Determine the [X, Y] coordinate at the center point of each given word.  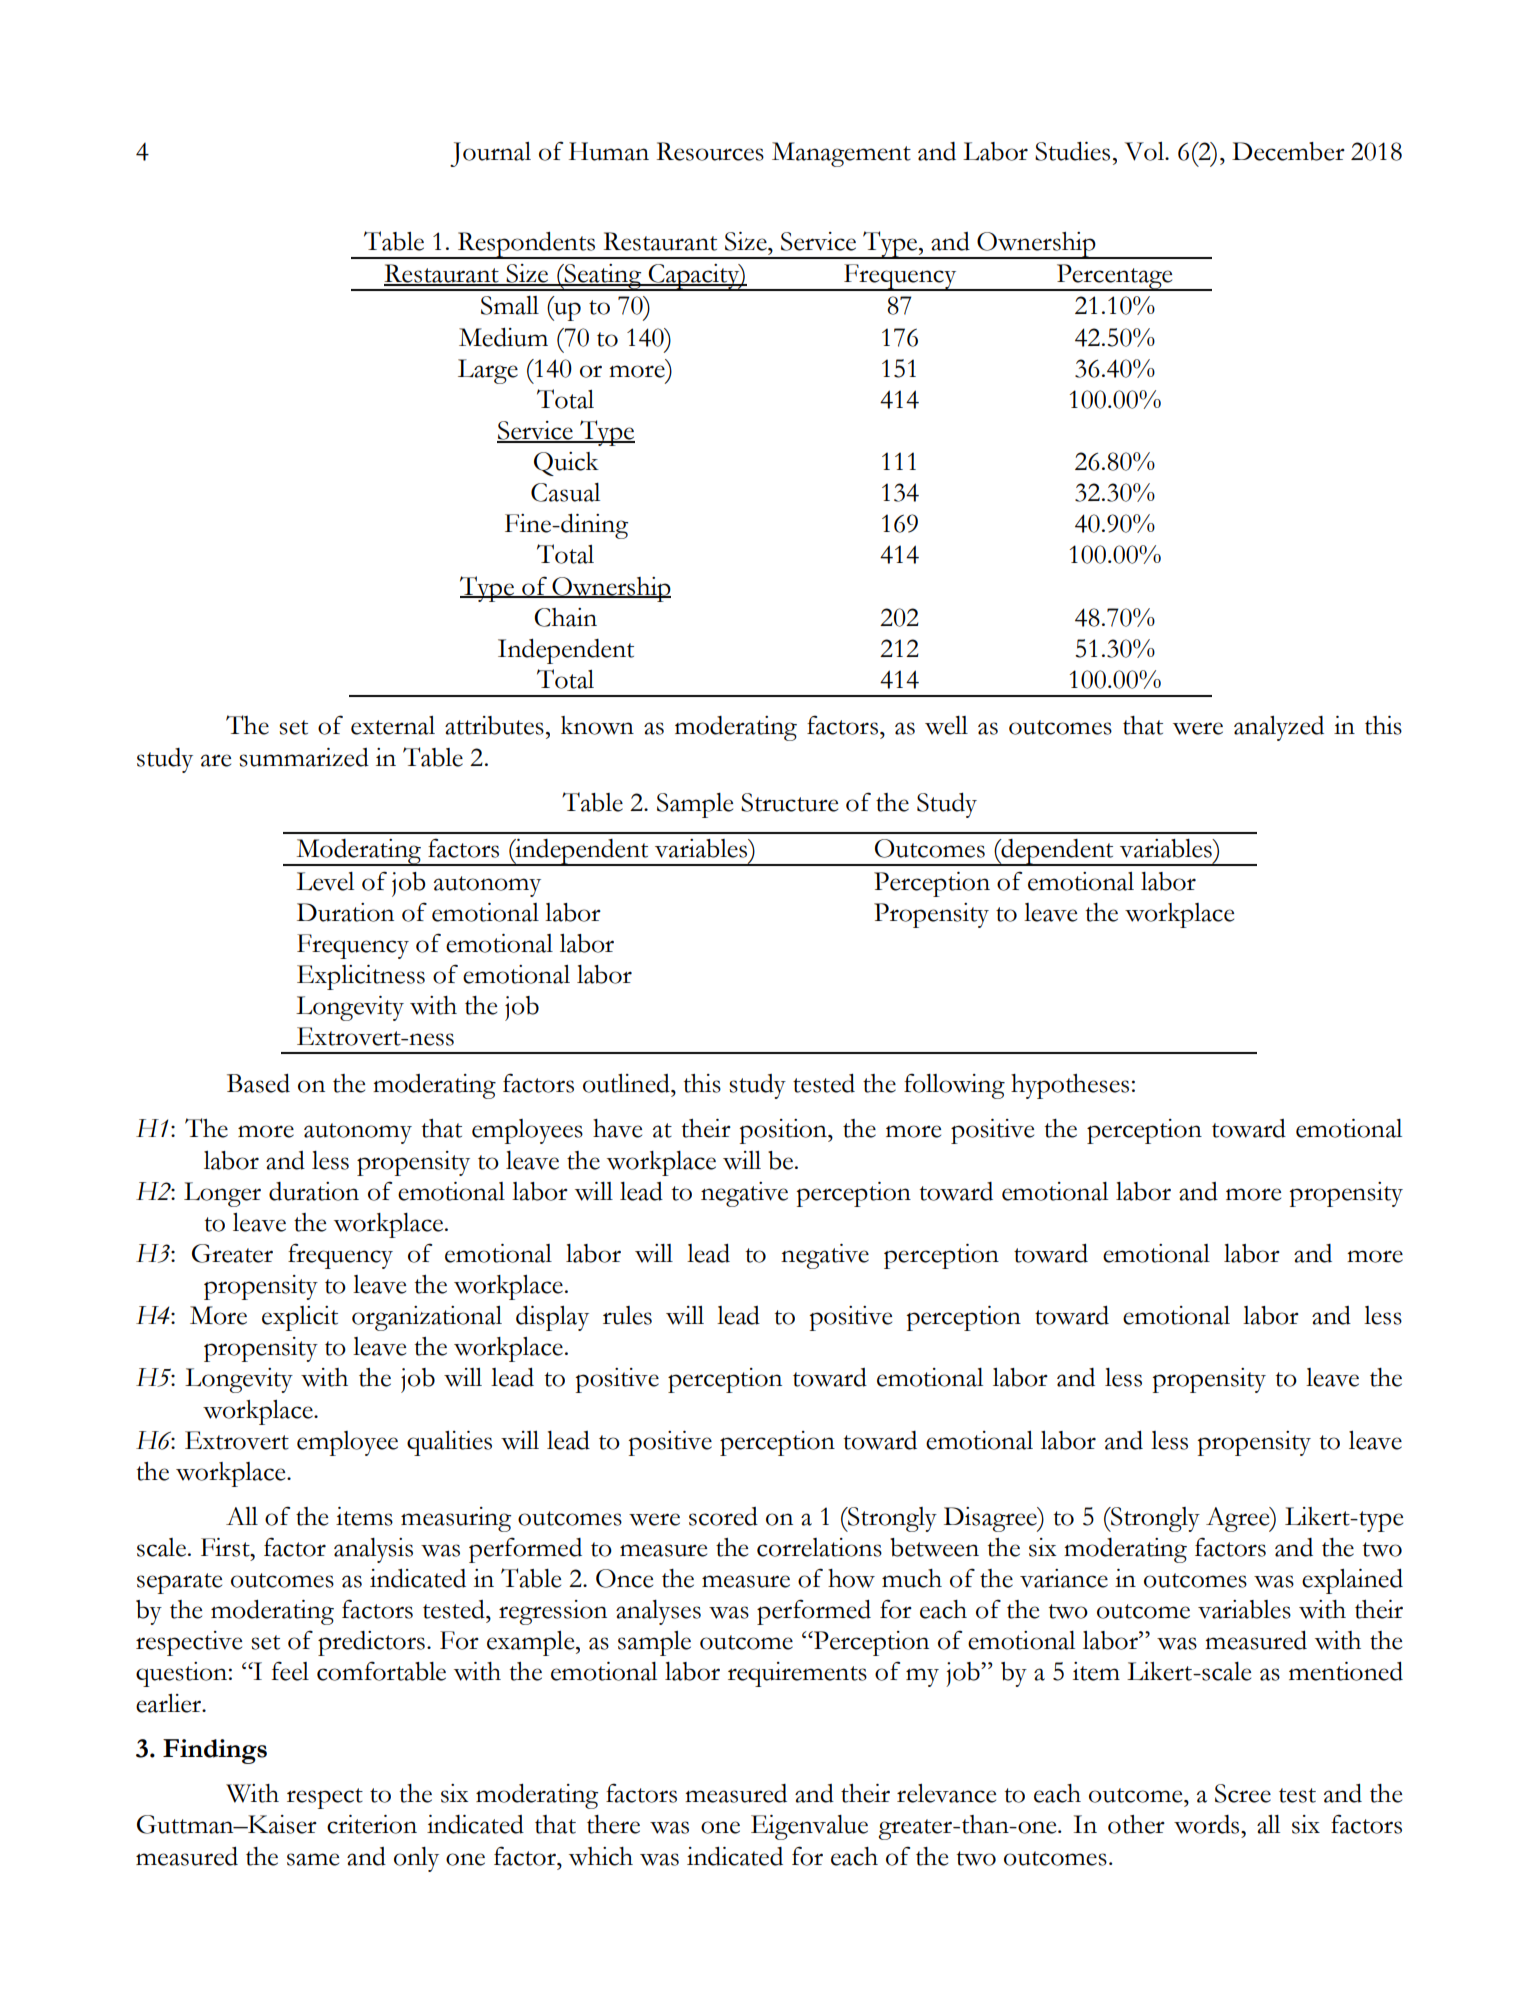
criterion [372, 1824]
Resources [710, 151]
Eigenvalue [809, 1827]
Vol [1146, 151]
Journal [490, 154]
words [1208, 1824]
